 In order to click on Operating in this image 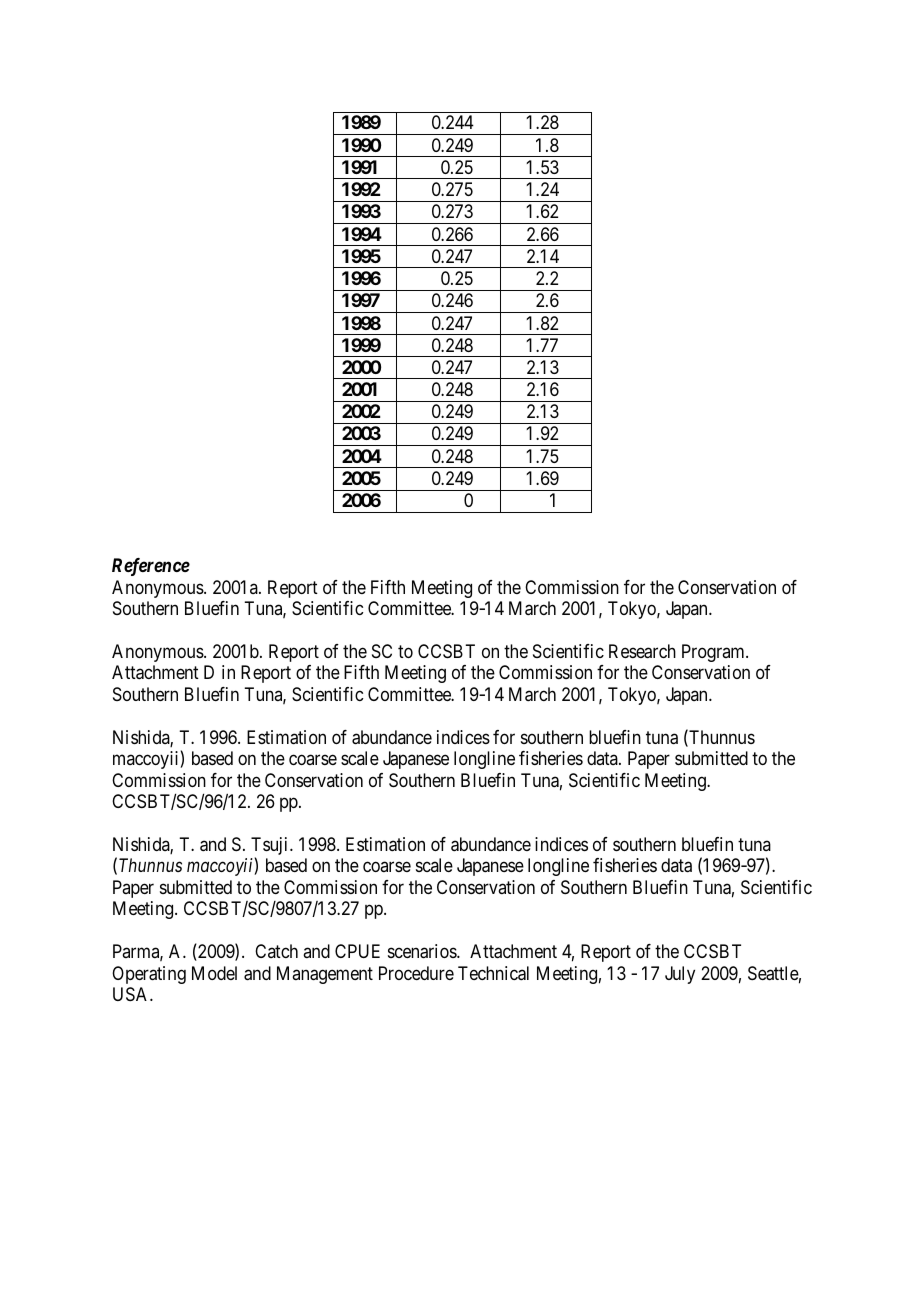, I will do `click(149, 975)`.
